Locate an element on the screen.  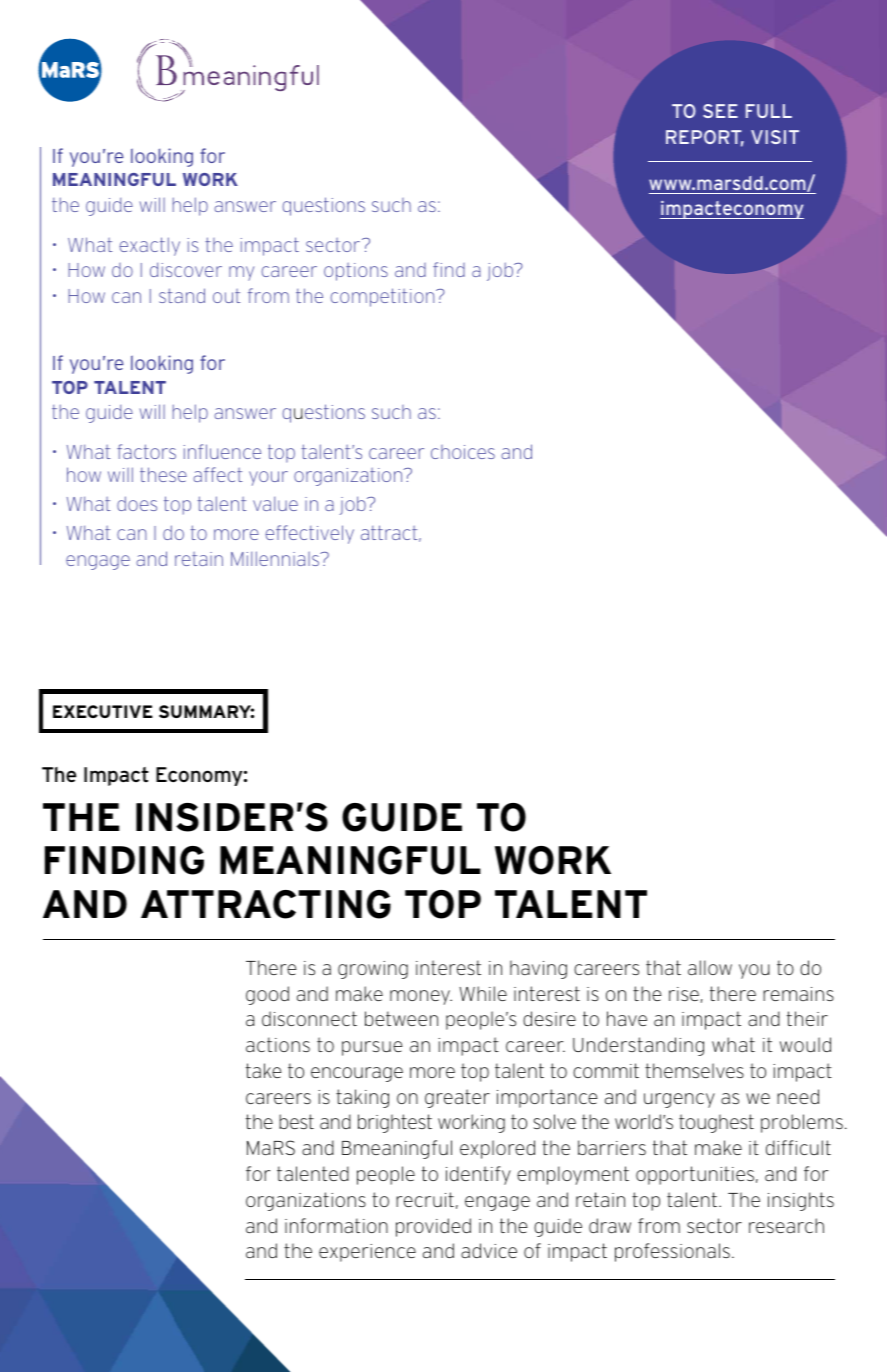
influence is located at coordinates (222, 451).
